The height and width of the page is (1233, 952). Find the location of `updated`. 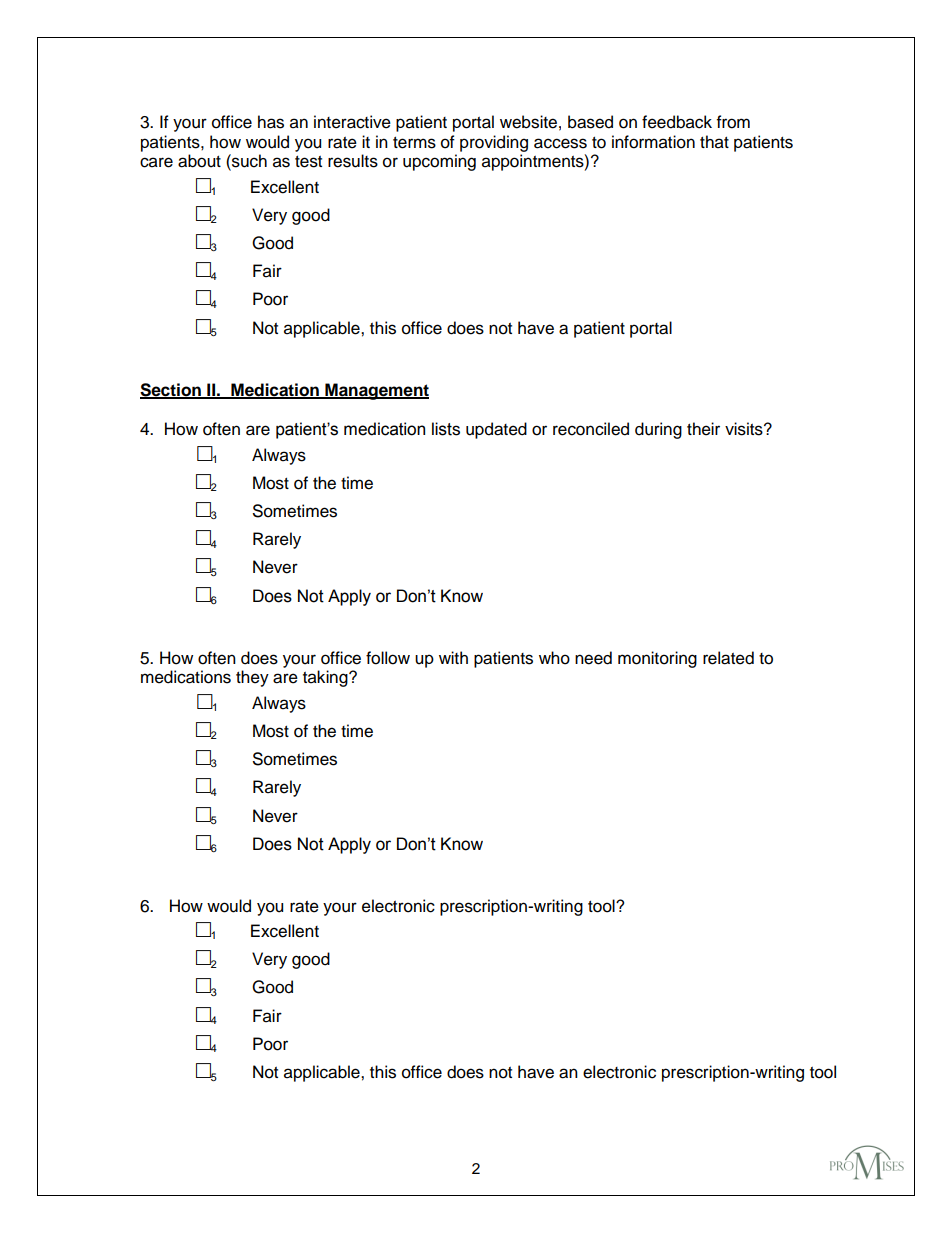

updated is located at coordinates (496, 430).
